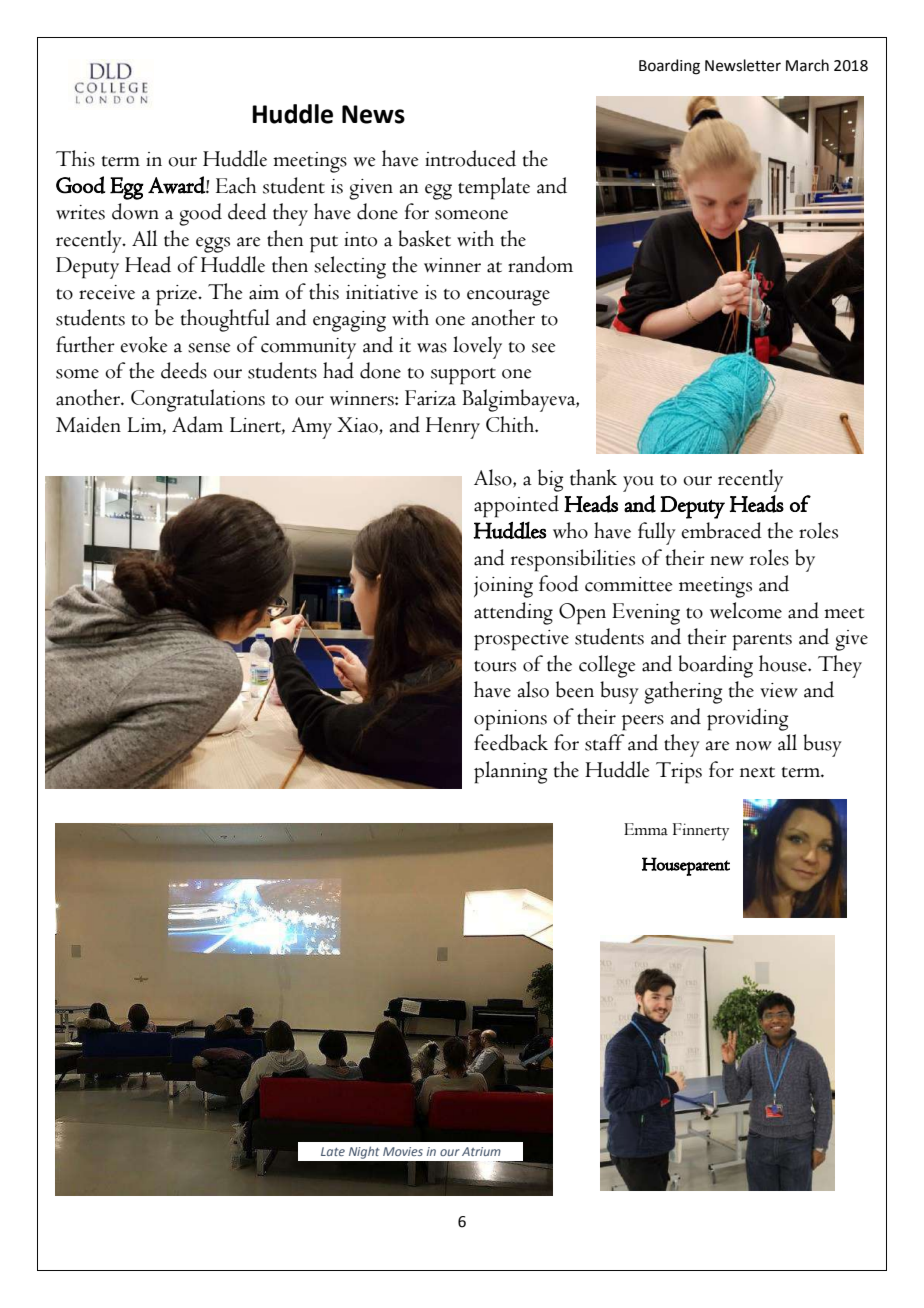 This screenshot has height=1308, width=924. What do you see at coordinates (510, 720) in the screenshot?
I see `opinions` at bounding box center [510, 720].
